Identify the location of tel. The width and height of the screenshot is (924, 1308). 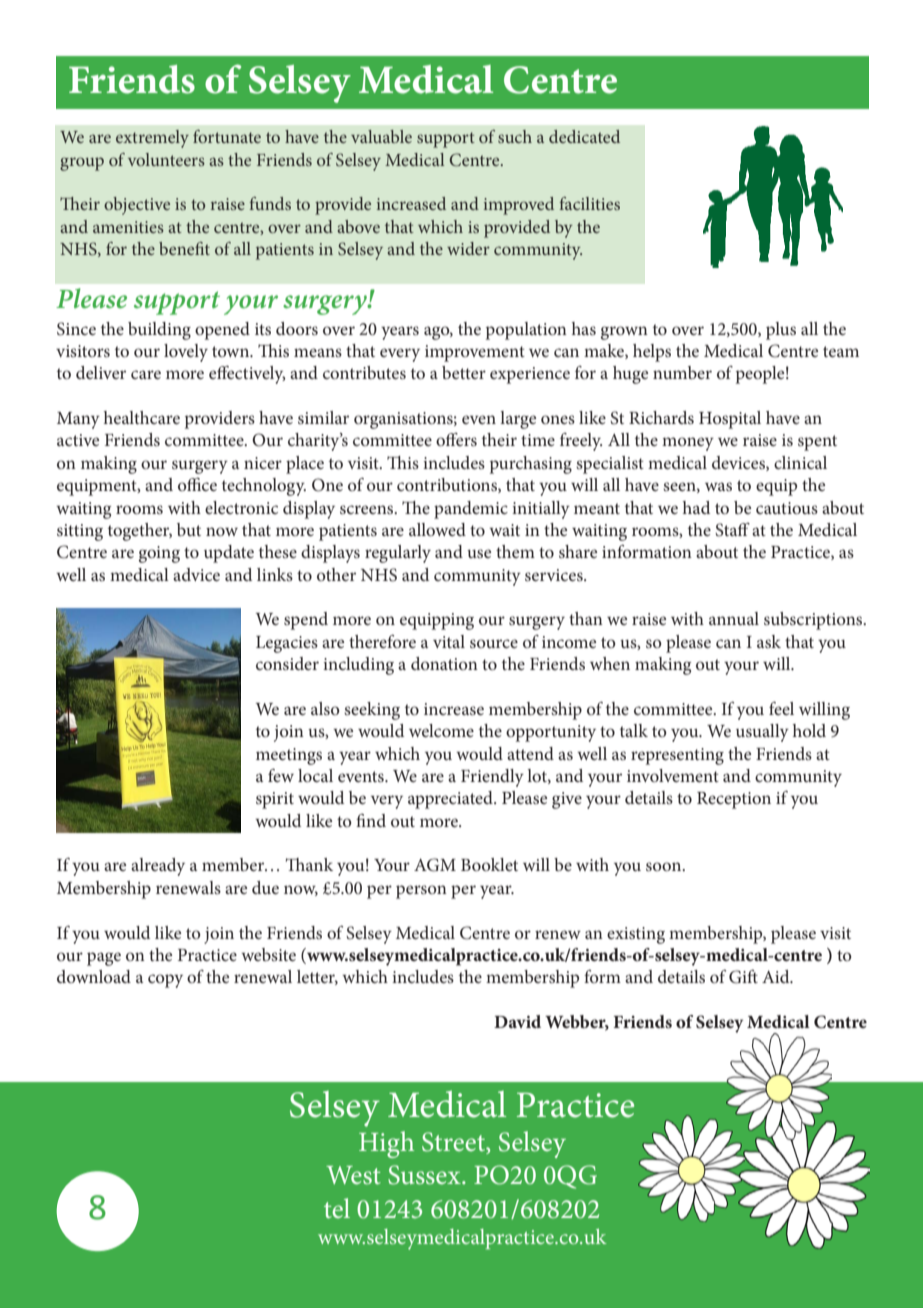
(337, 1208).
